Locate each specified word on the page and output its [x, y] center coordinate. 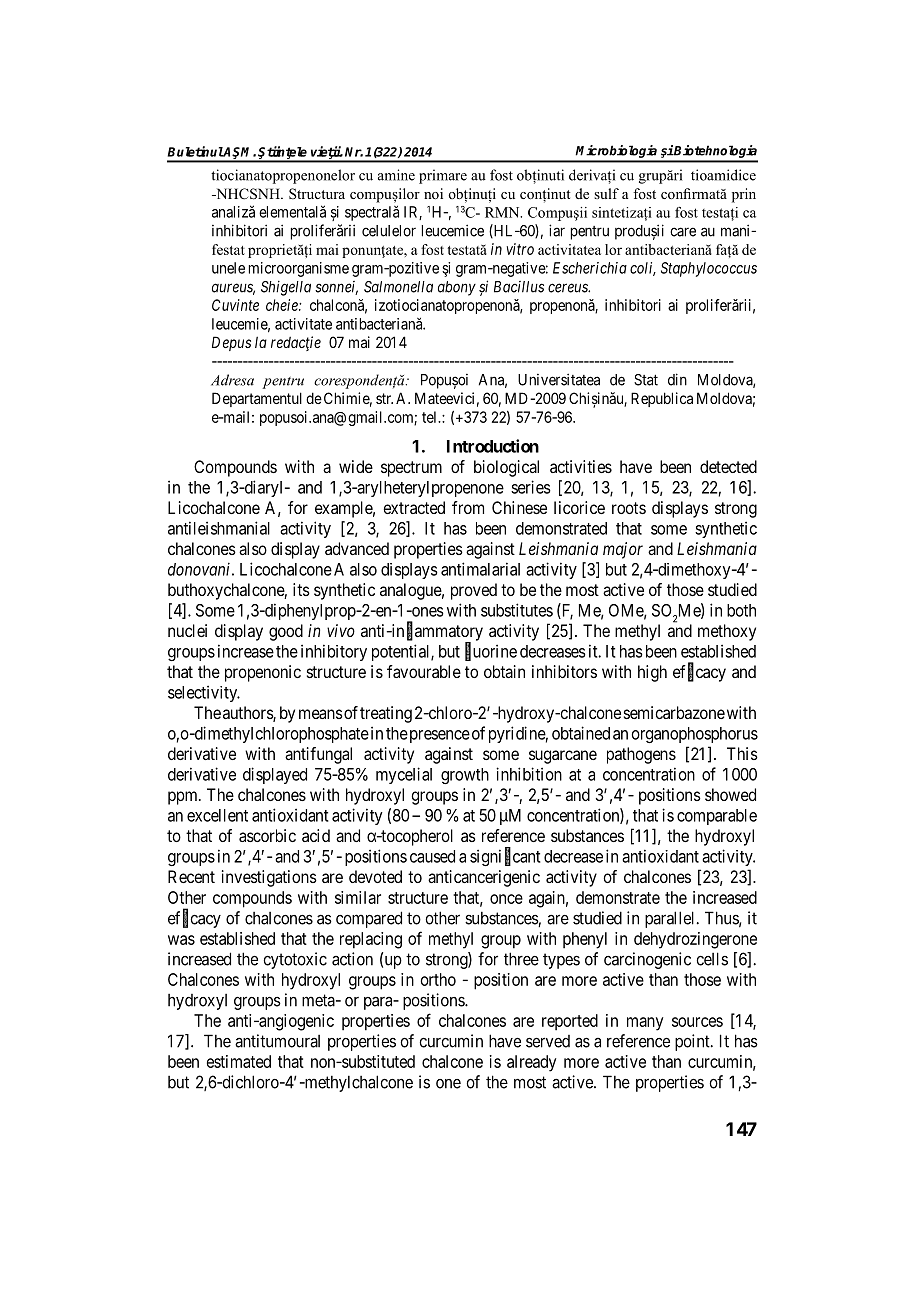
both [741, 610]
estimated [239, 1061]
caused [432, 856]
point [693, 1042]
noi [433, 193]
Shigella [286, 288]
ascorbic [267, 835]
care [683, 232]
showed [730, 794]
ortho [438, 979]
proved [474, 591]
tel [431, 417]
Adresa [232, 380]
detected [728, 466]
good [286, 632]
